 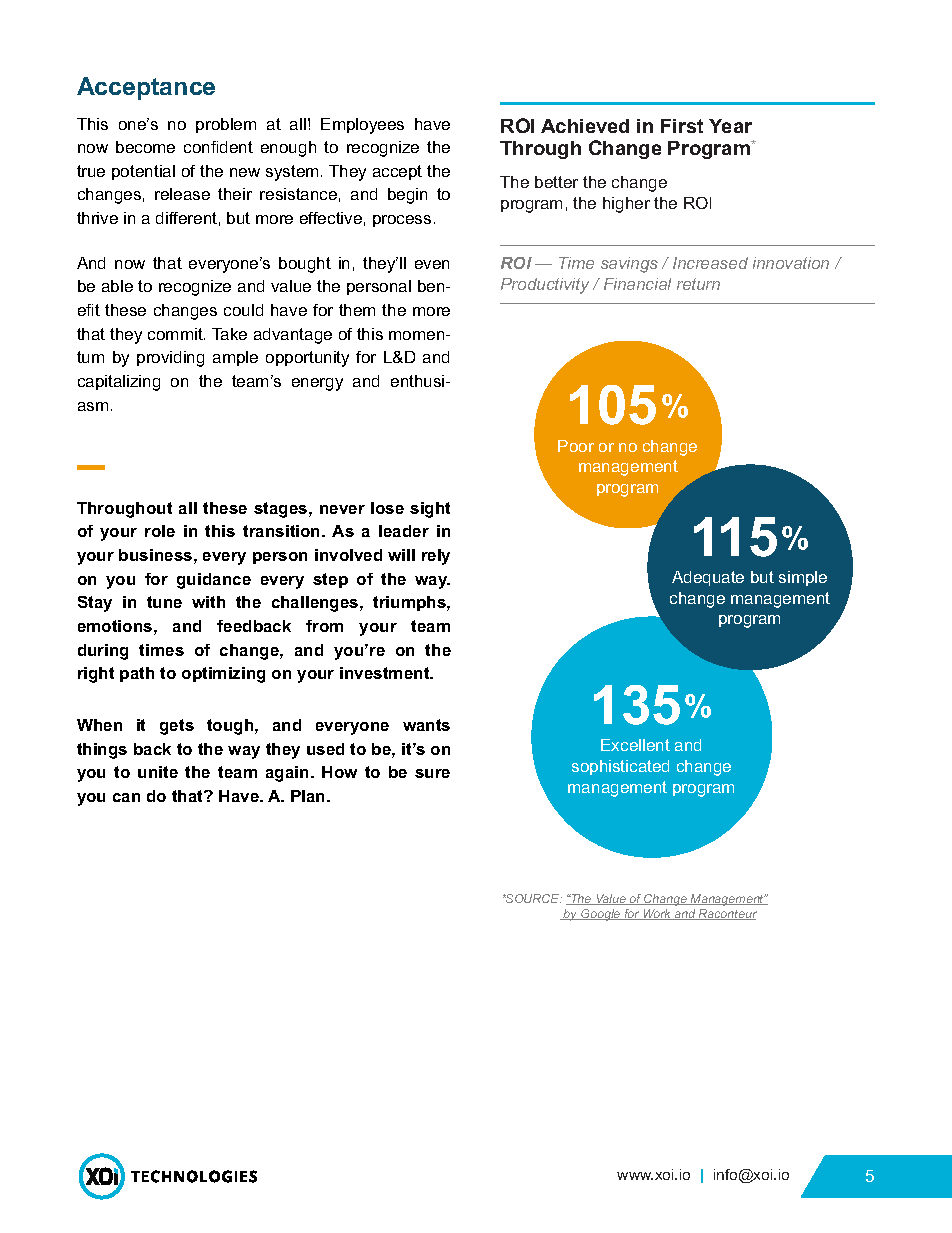 What do you see at coordinates (698, 284) in the screenshot?
I see `return` at bounding box center [698, 284].
